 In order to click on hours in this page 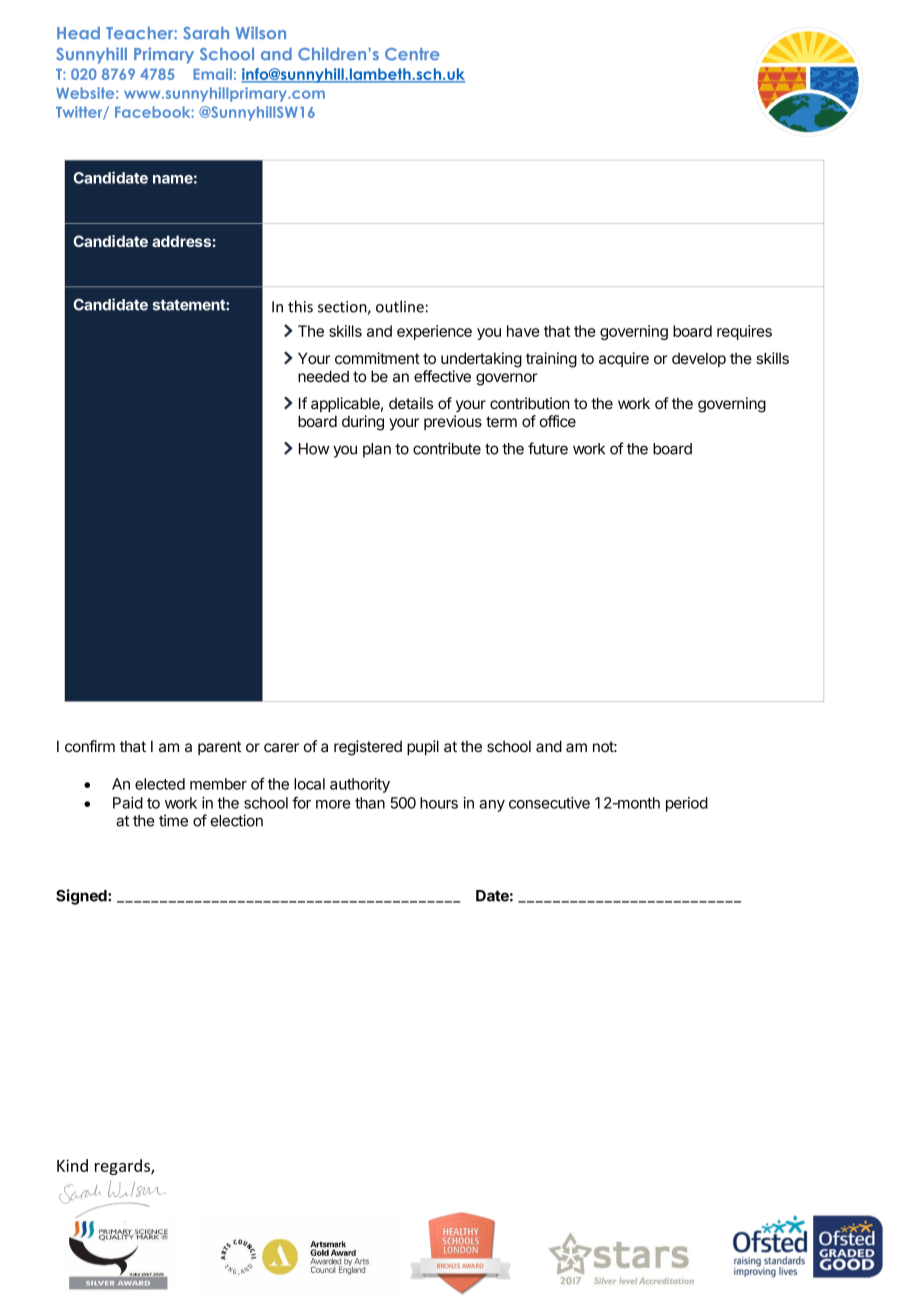, I will do `click(439, 803)`.
